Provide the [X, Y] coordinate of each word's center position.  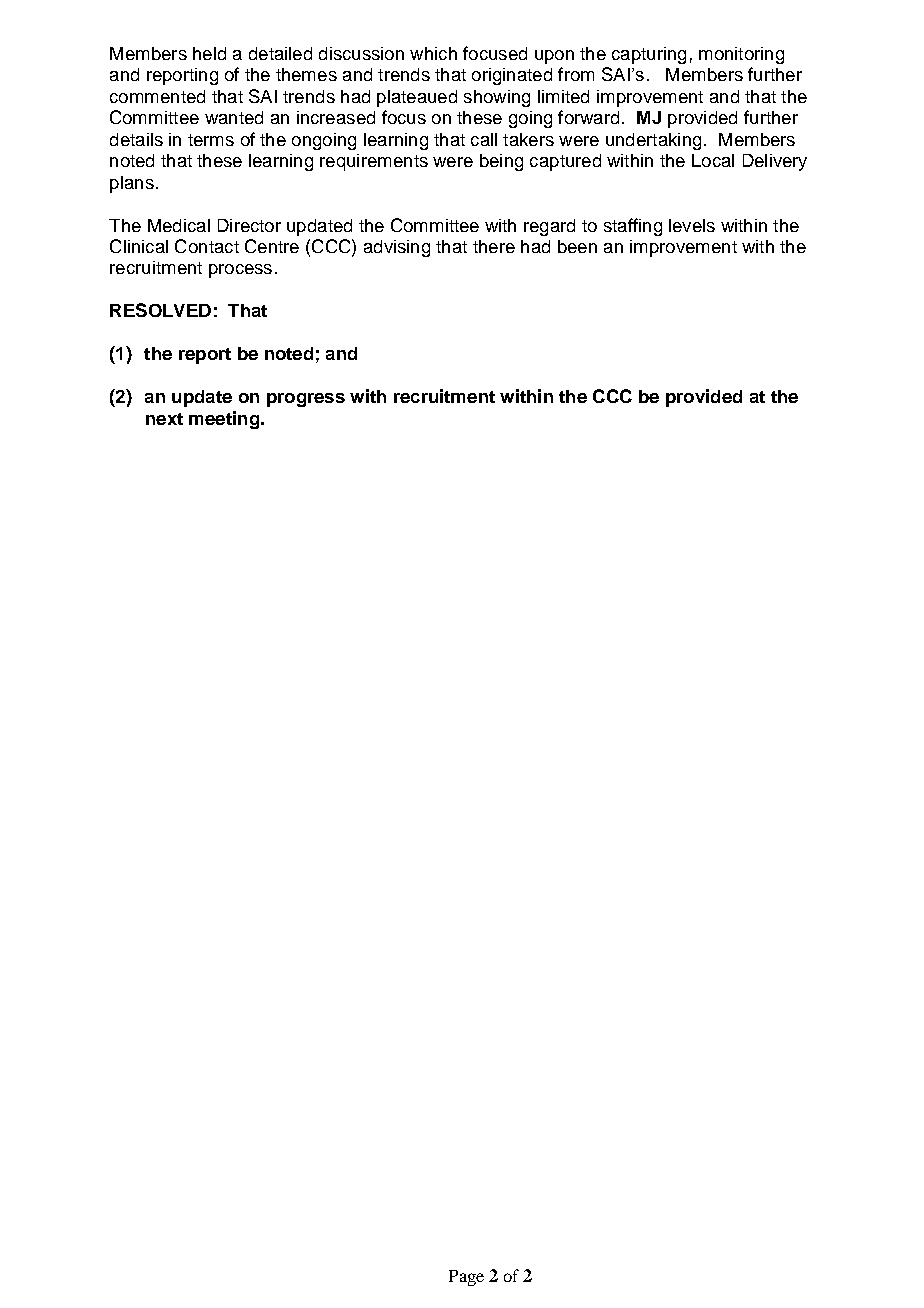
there [494, 246]
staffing [633, 227]
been [577, 246]
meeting [224, 420]
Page [466, 1278]
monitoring [741, 55]
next [164, 419]
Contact [207, 246]
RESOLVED [160, 310]
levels [692, 225]
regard [549, 227]
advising [397, 248]
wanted [234, 117]
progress [306, 400]
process [240, 271]
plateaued [417, 98]
